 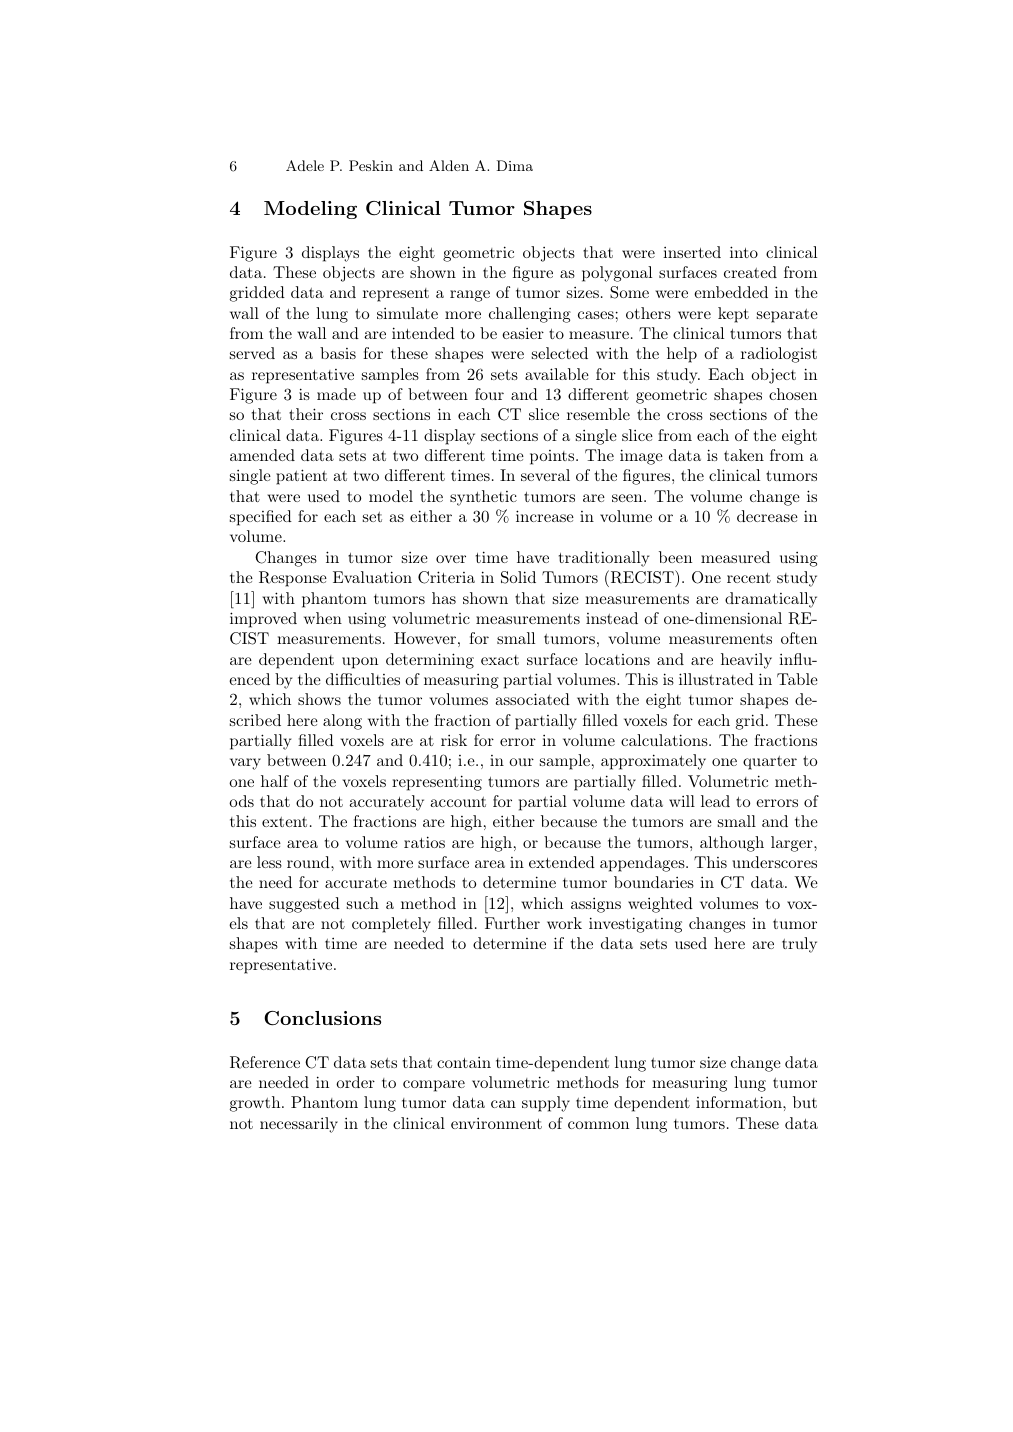 I want to click on necessarily, so click(x=299, y=1125).
